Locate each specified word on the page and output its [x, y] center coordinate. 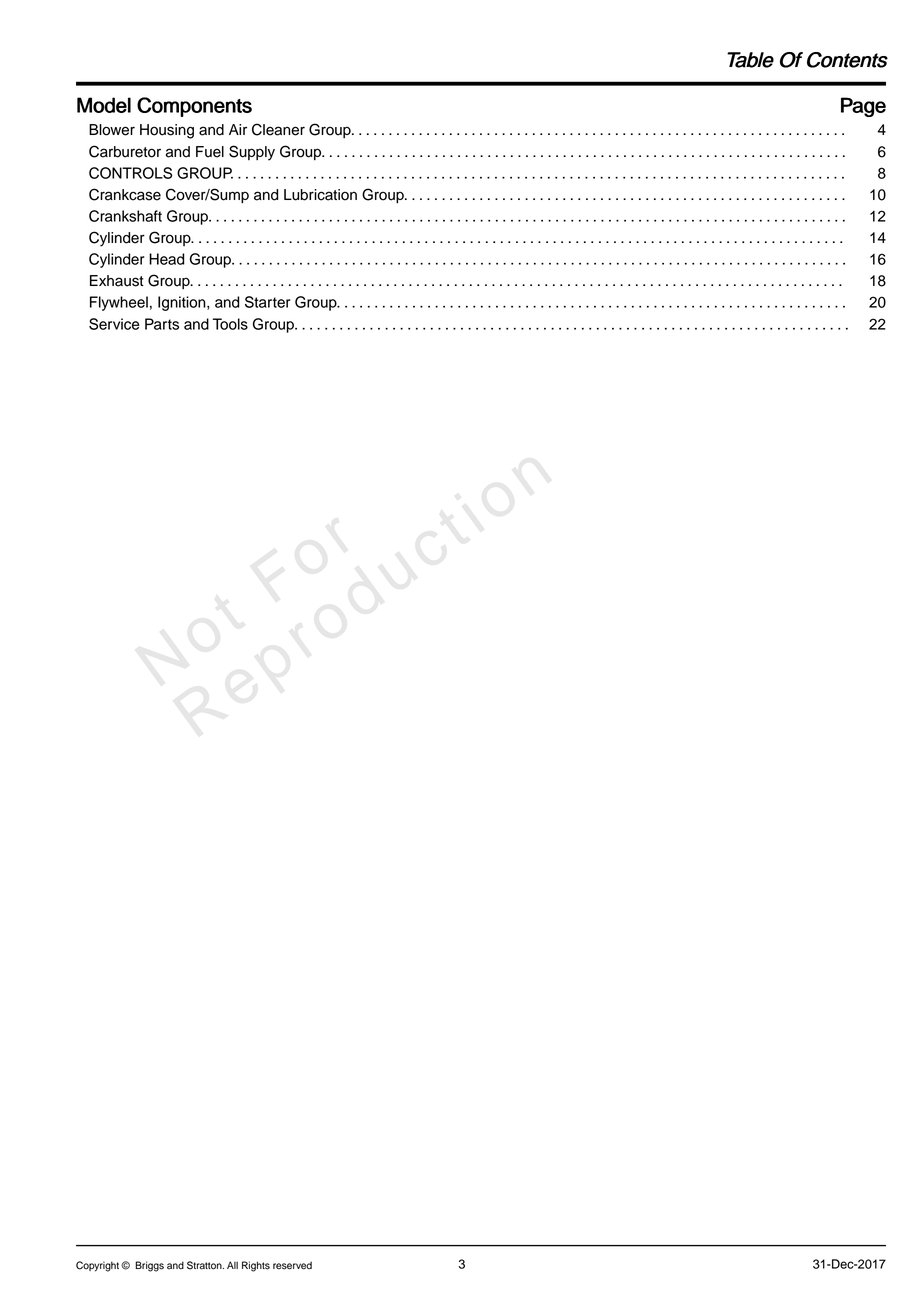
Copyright [99, 1266]
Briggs [149, 1266]
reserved [292, 1265]
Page [863, 107]
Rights [256, 1266]
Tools [230, 324]
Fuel [210, 152]
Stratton [205, 1265]
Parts [162, 324]
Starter [268, 302]
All [232, 1265]
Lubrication [320, 195]
